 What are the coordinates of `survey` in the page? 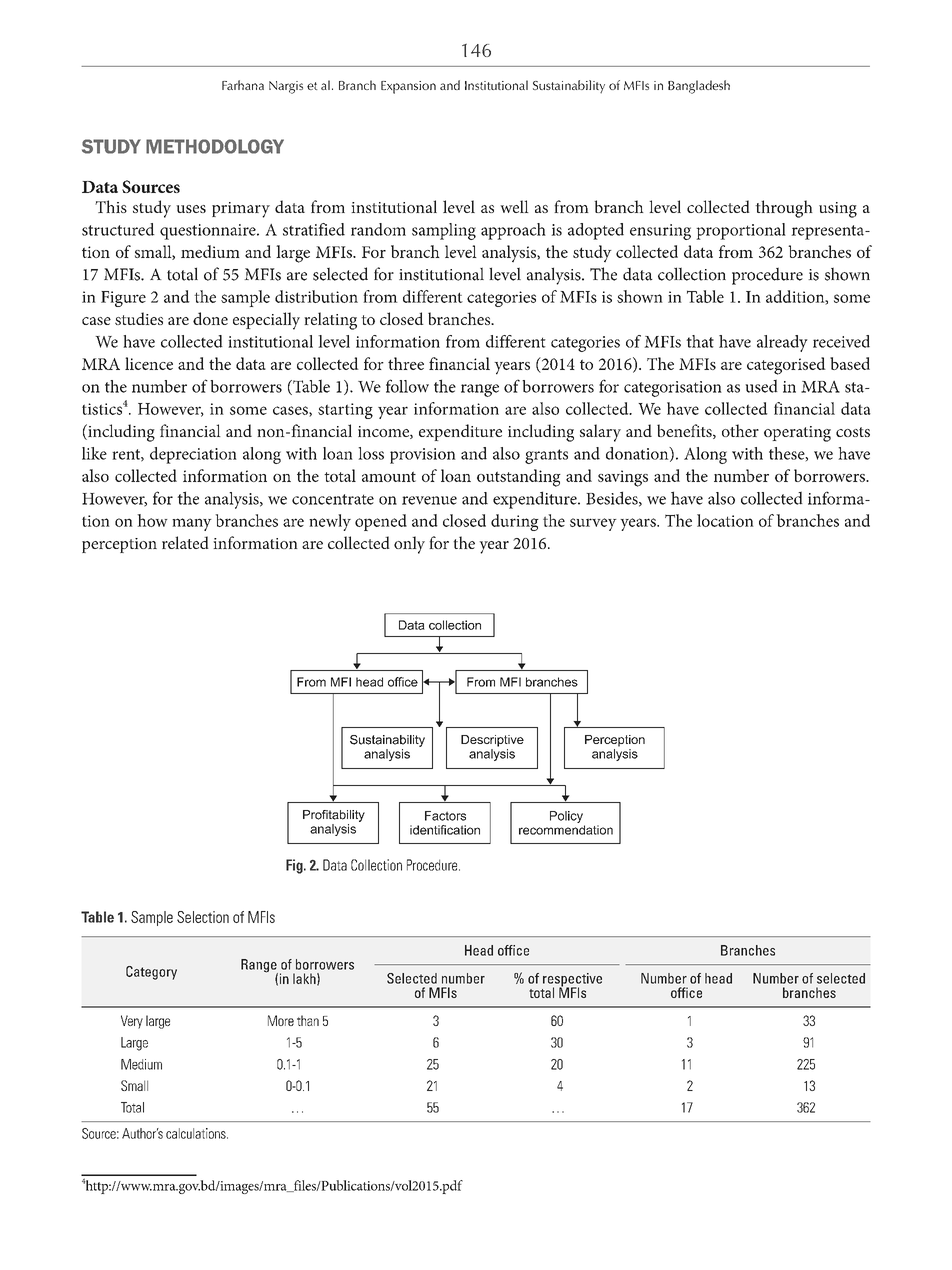 It's located at (593, 524).
